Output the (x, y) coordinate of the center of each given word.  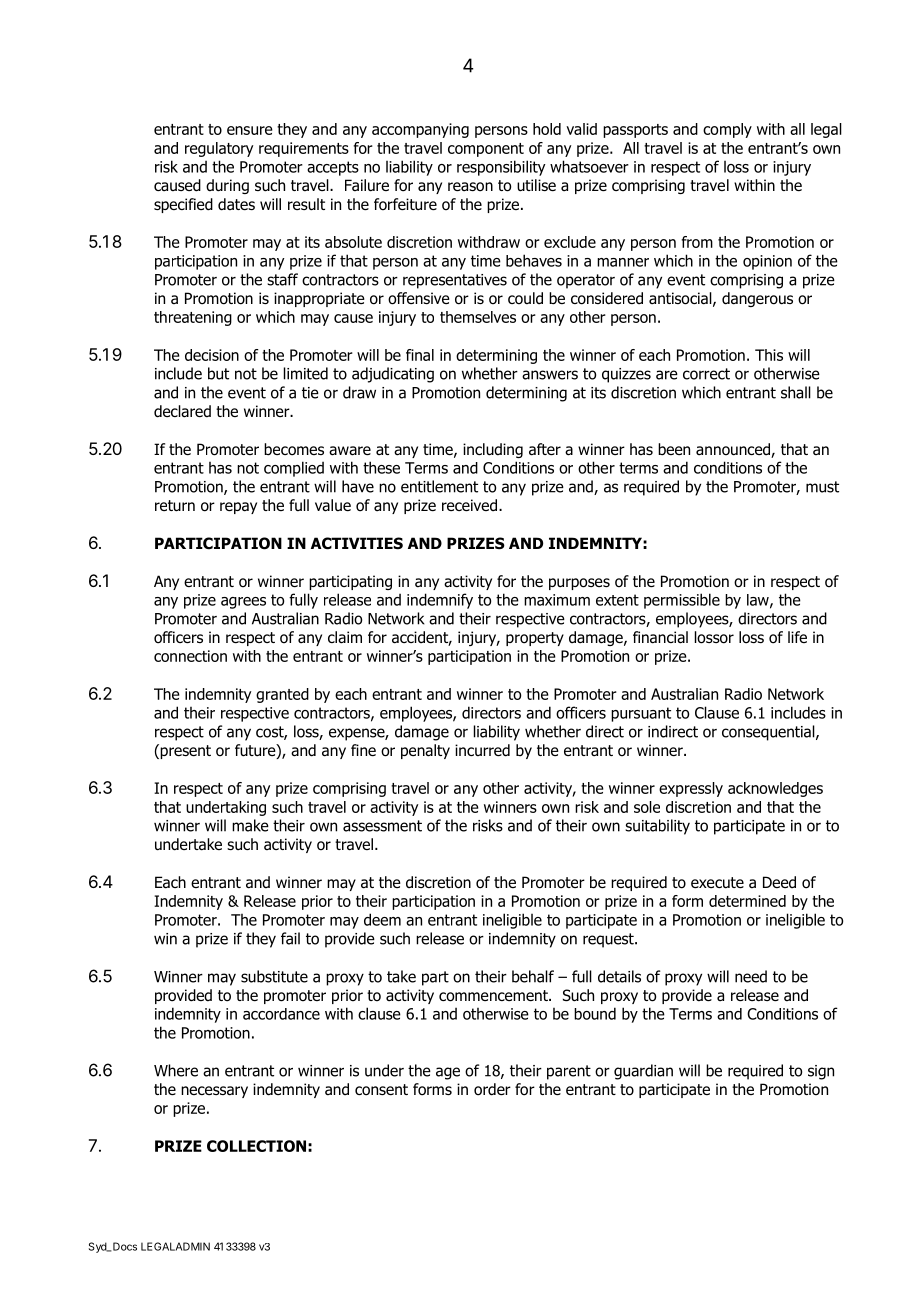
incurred (482, 750)
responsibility (501, 168)
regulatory (219, 149)
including (493, 450)
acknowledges (775, 789)
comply (727, 130)
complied (294, 469)
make (250, 825)
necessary (214, 1092)
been (674, 449)
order (492, 1089)
